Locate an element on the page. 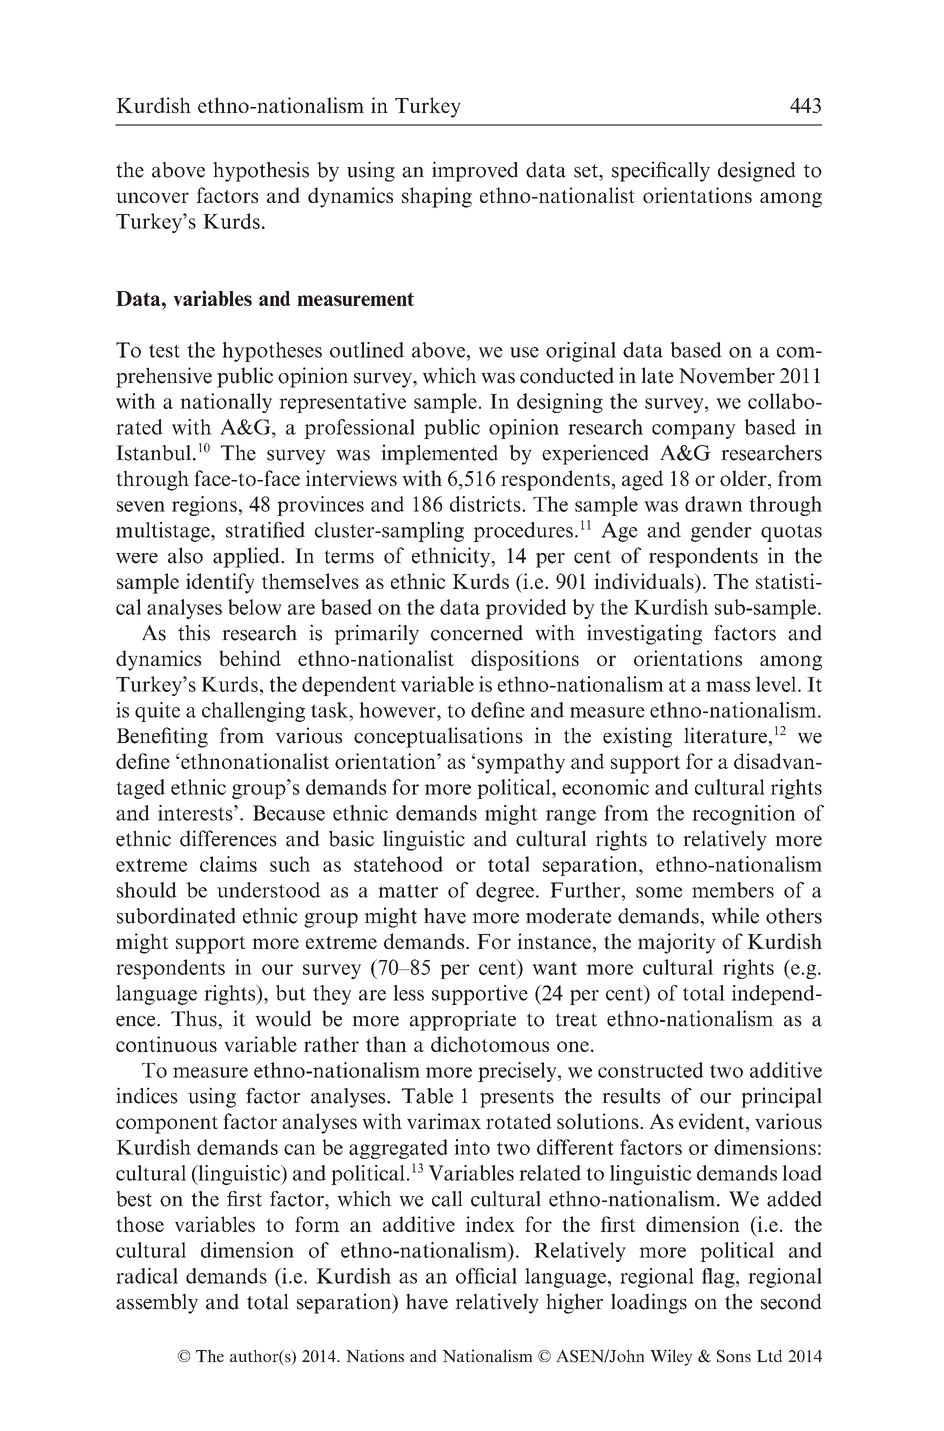 The image size is (944, 1431). shaping is located at coordinates (437, 197).
